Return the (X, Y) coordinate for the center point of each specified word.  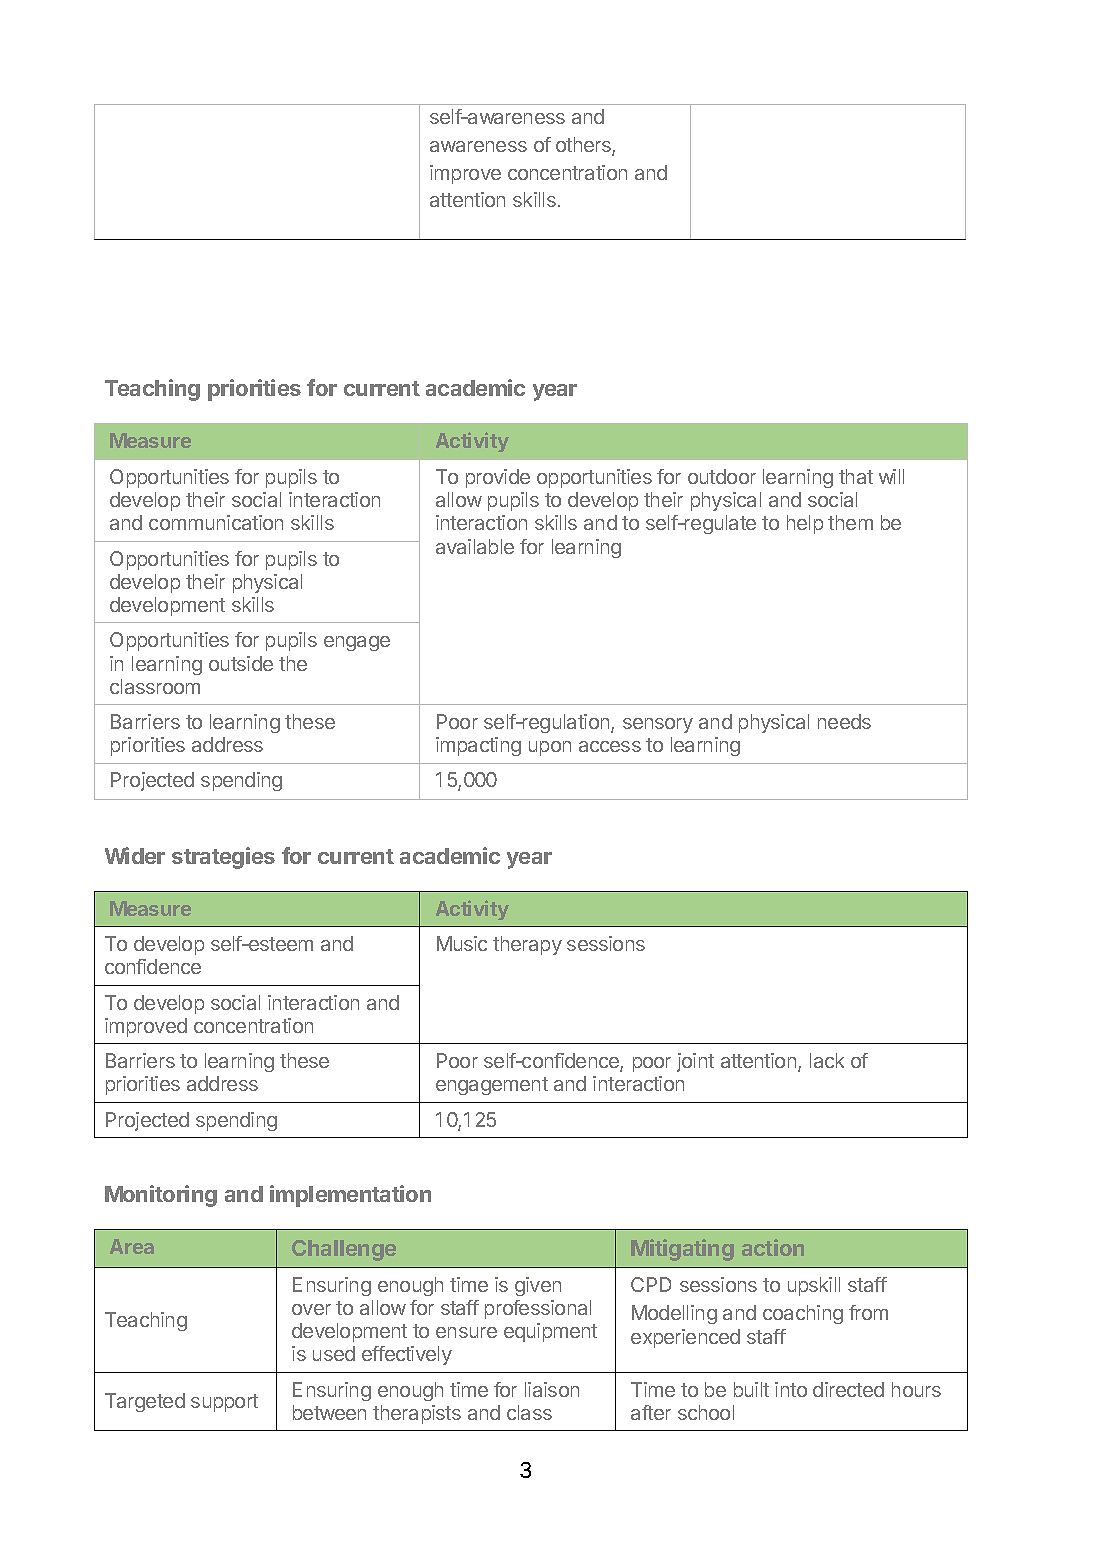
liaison (552, 1389)
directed (848, 1389)
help (805, 524)
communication (216, 522)
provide (498, 478)
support (224, 1403)
